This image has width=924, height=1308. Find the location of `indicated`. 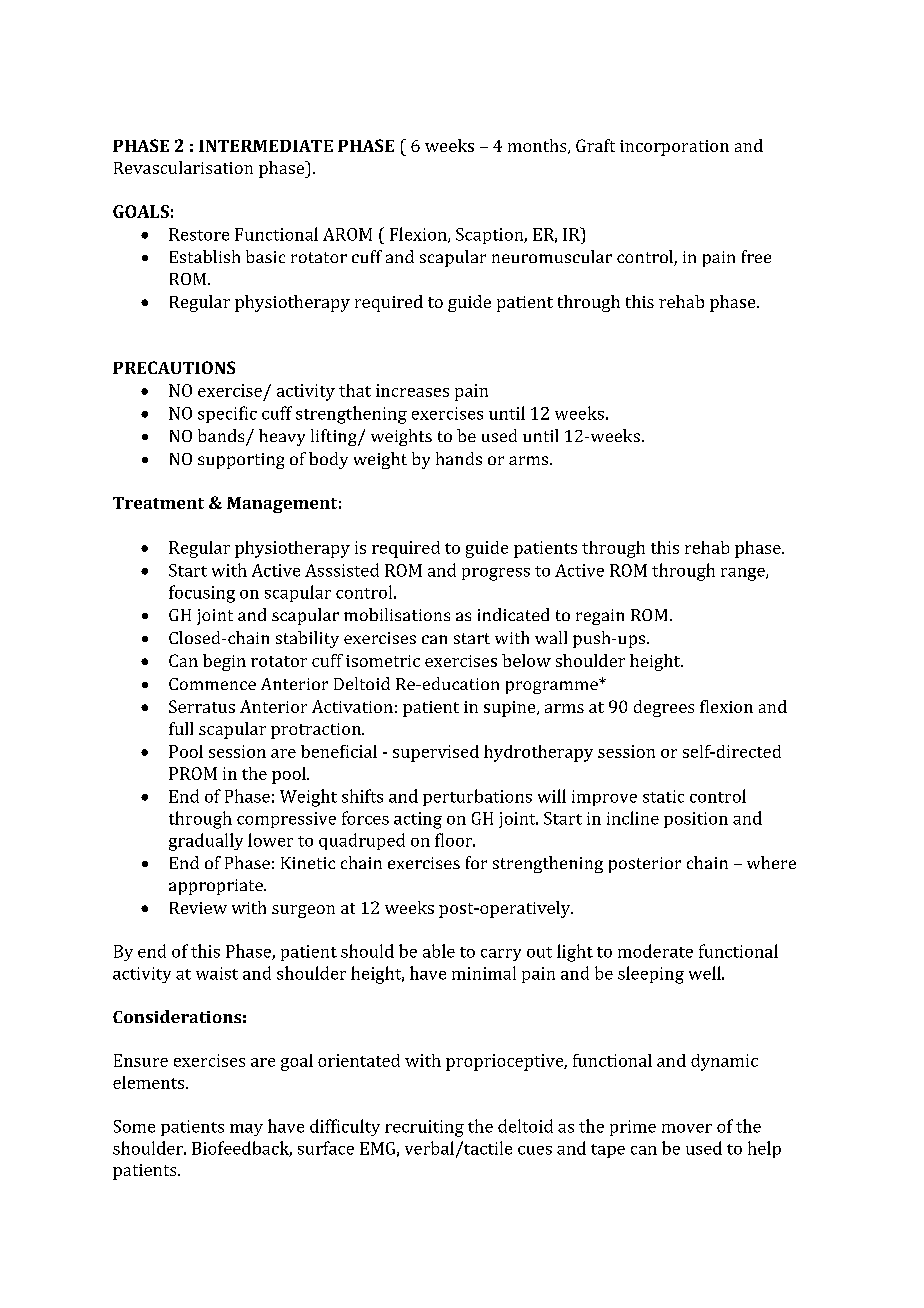

indicated is located at coordinates (513, 614).
